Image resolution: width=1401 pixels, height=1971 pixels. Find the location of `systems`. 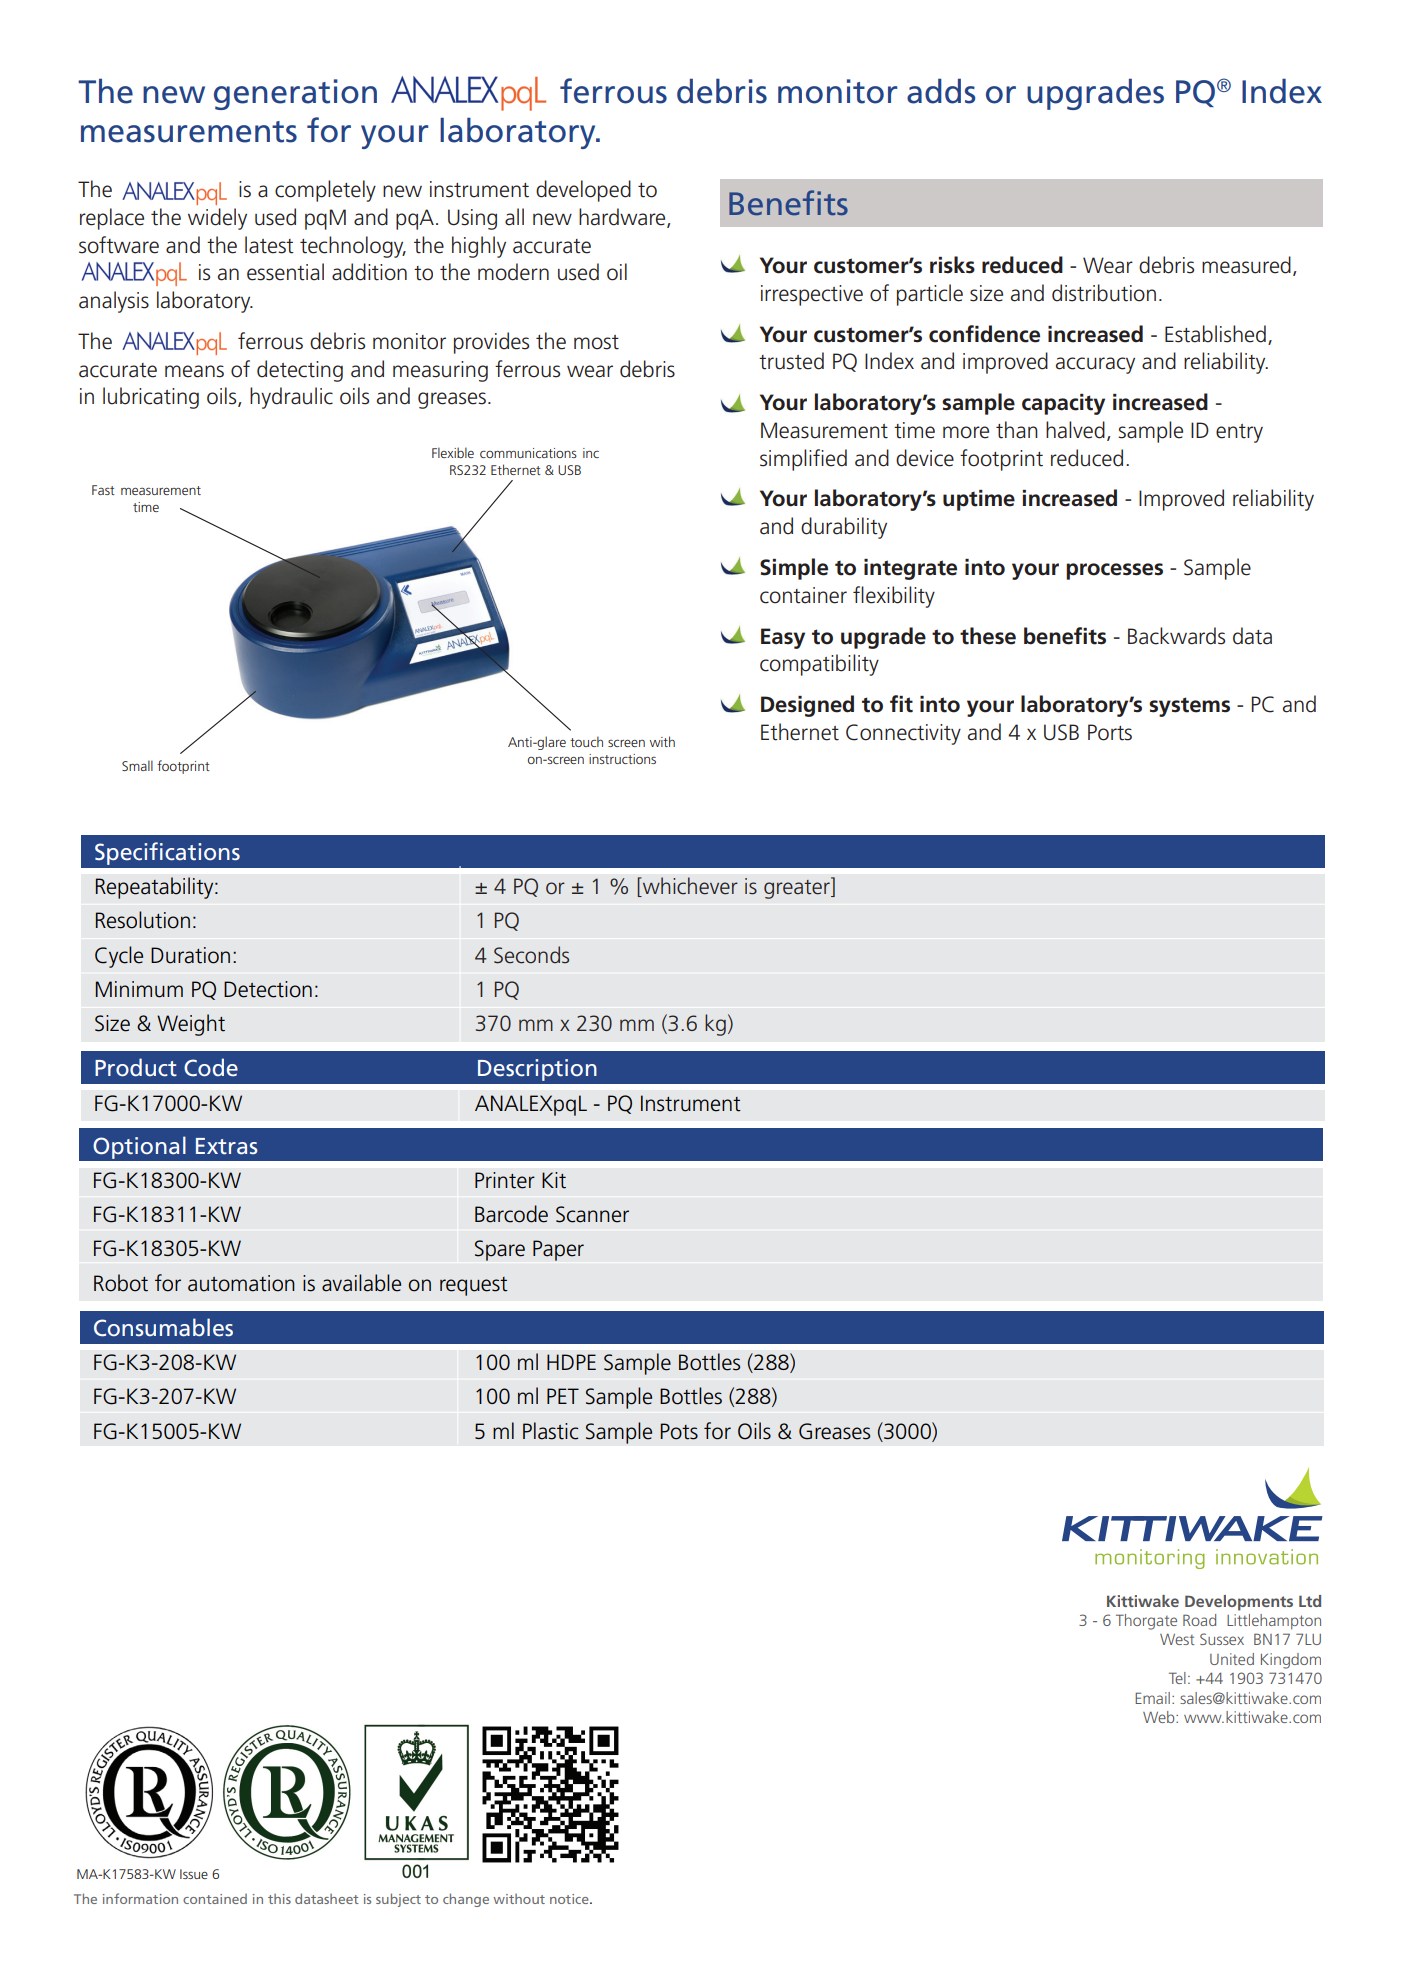

systems is located at coordinates (1189, 707).
